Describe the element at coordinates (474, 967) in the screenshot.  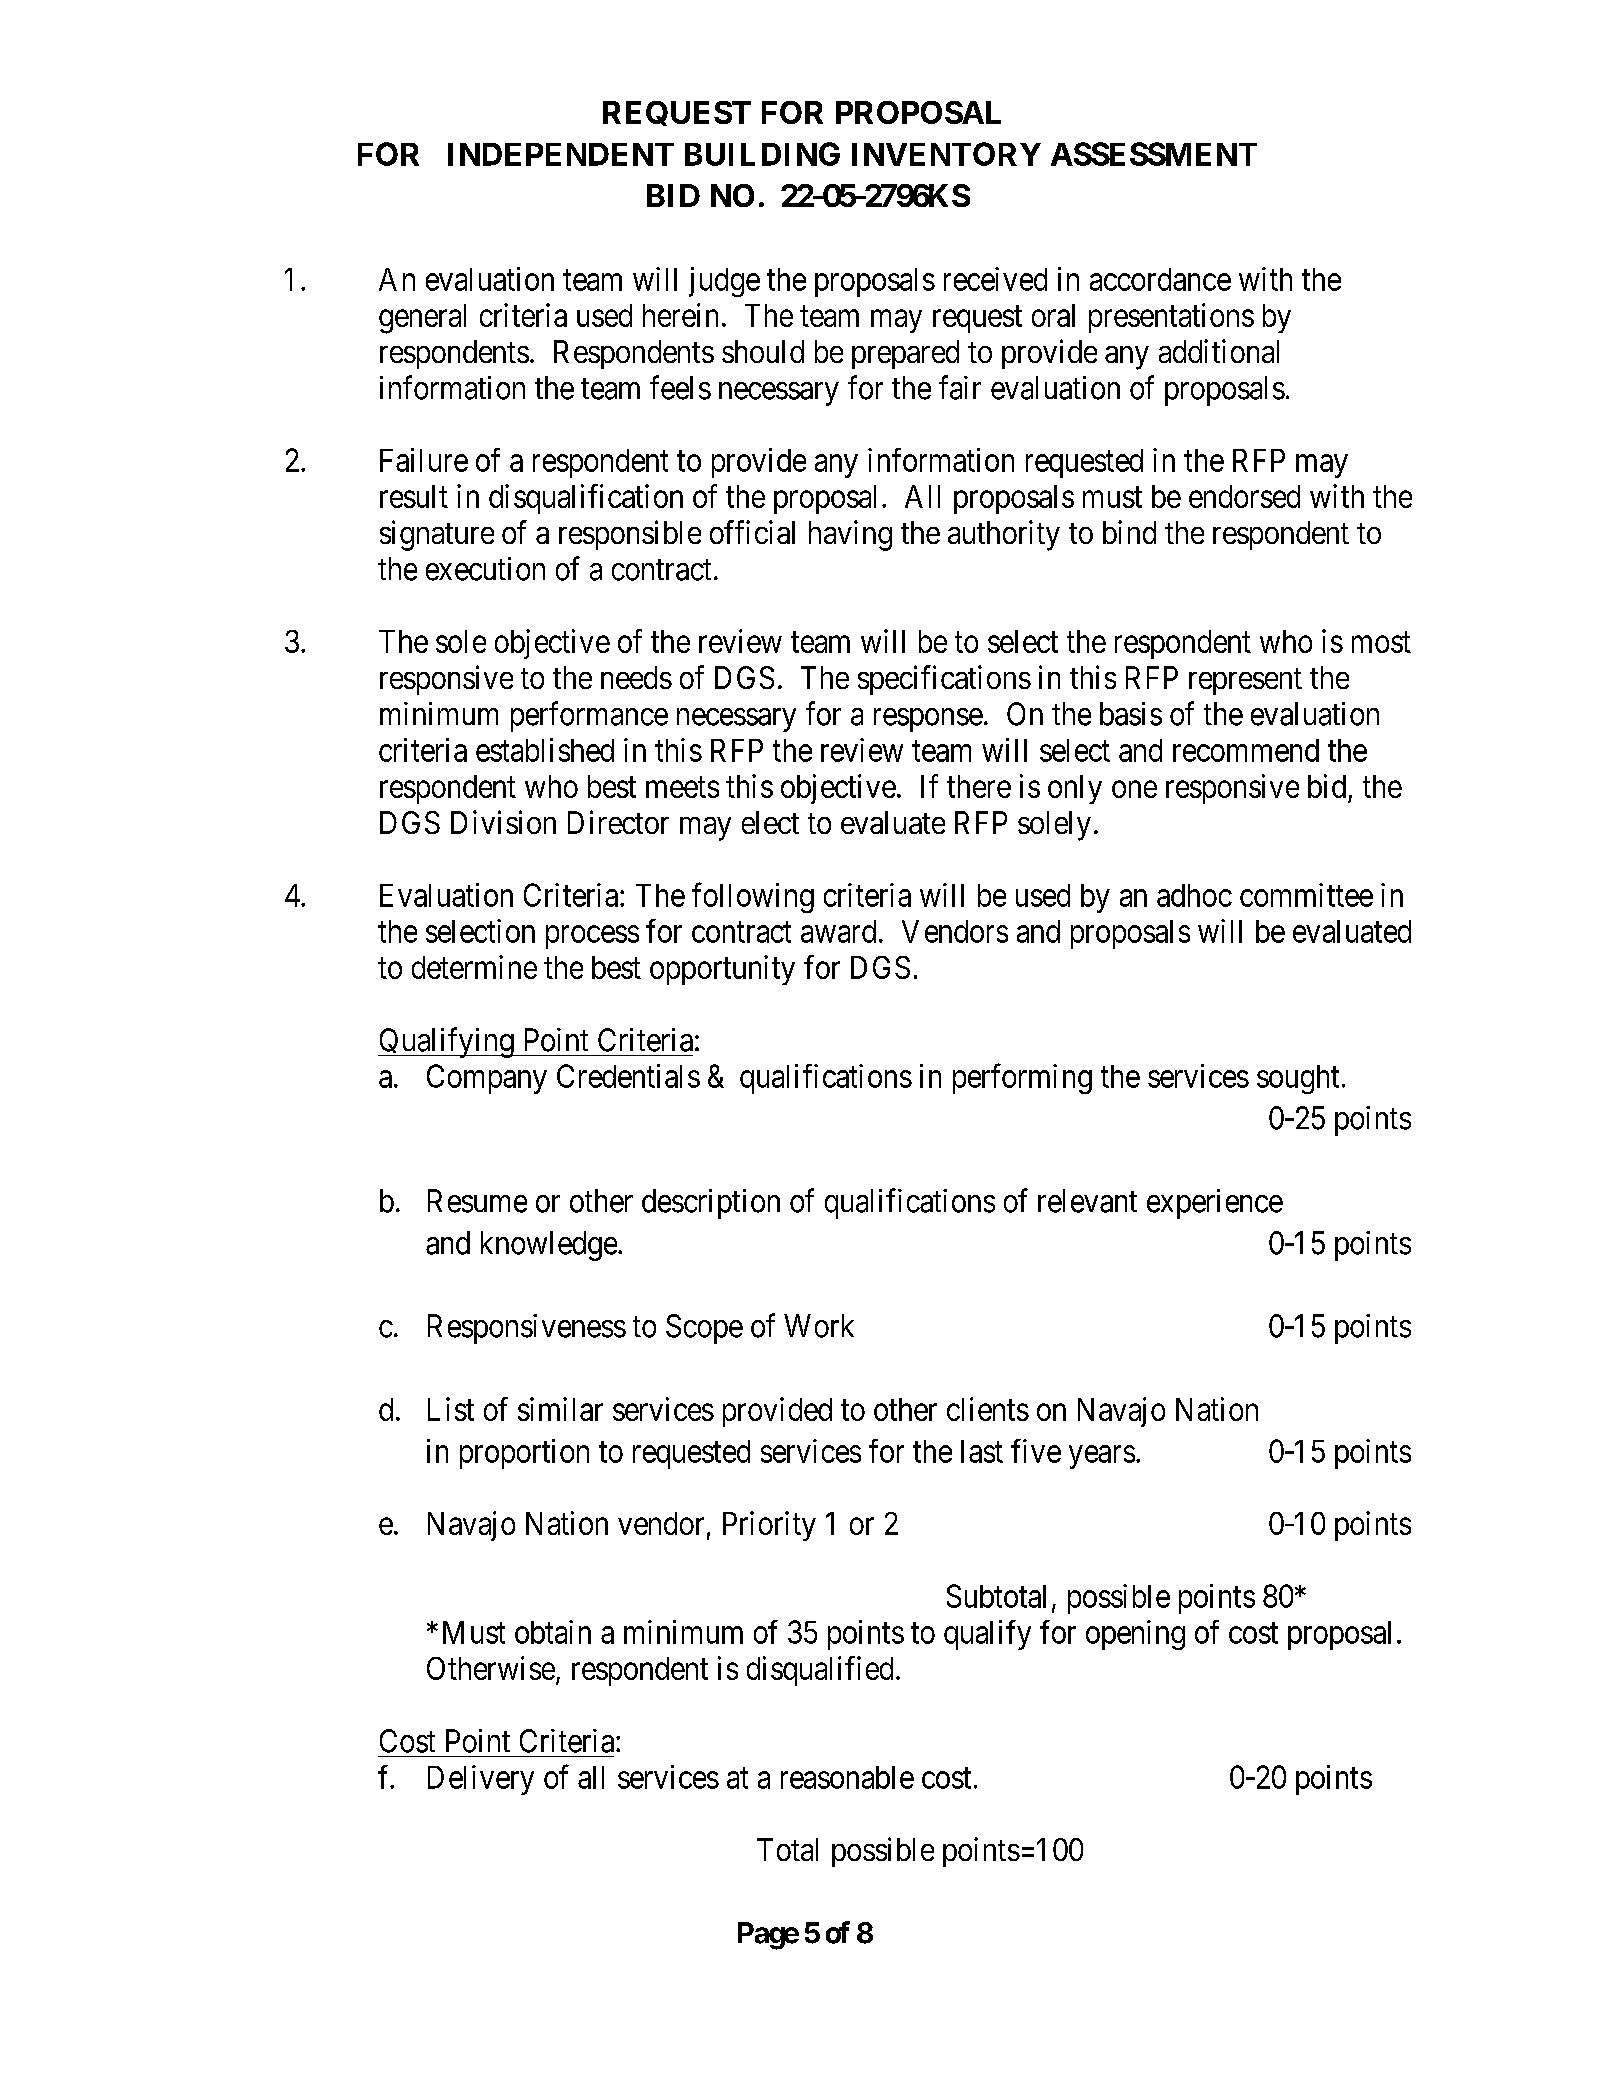
I see `determine` at that location.
